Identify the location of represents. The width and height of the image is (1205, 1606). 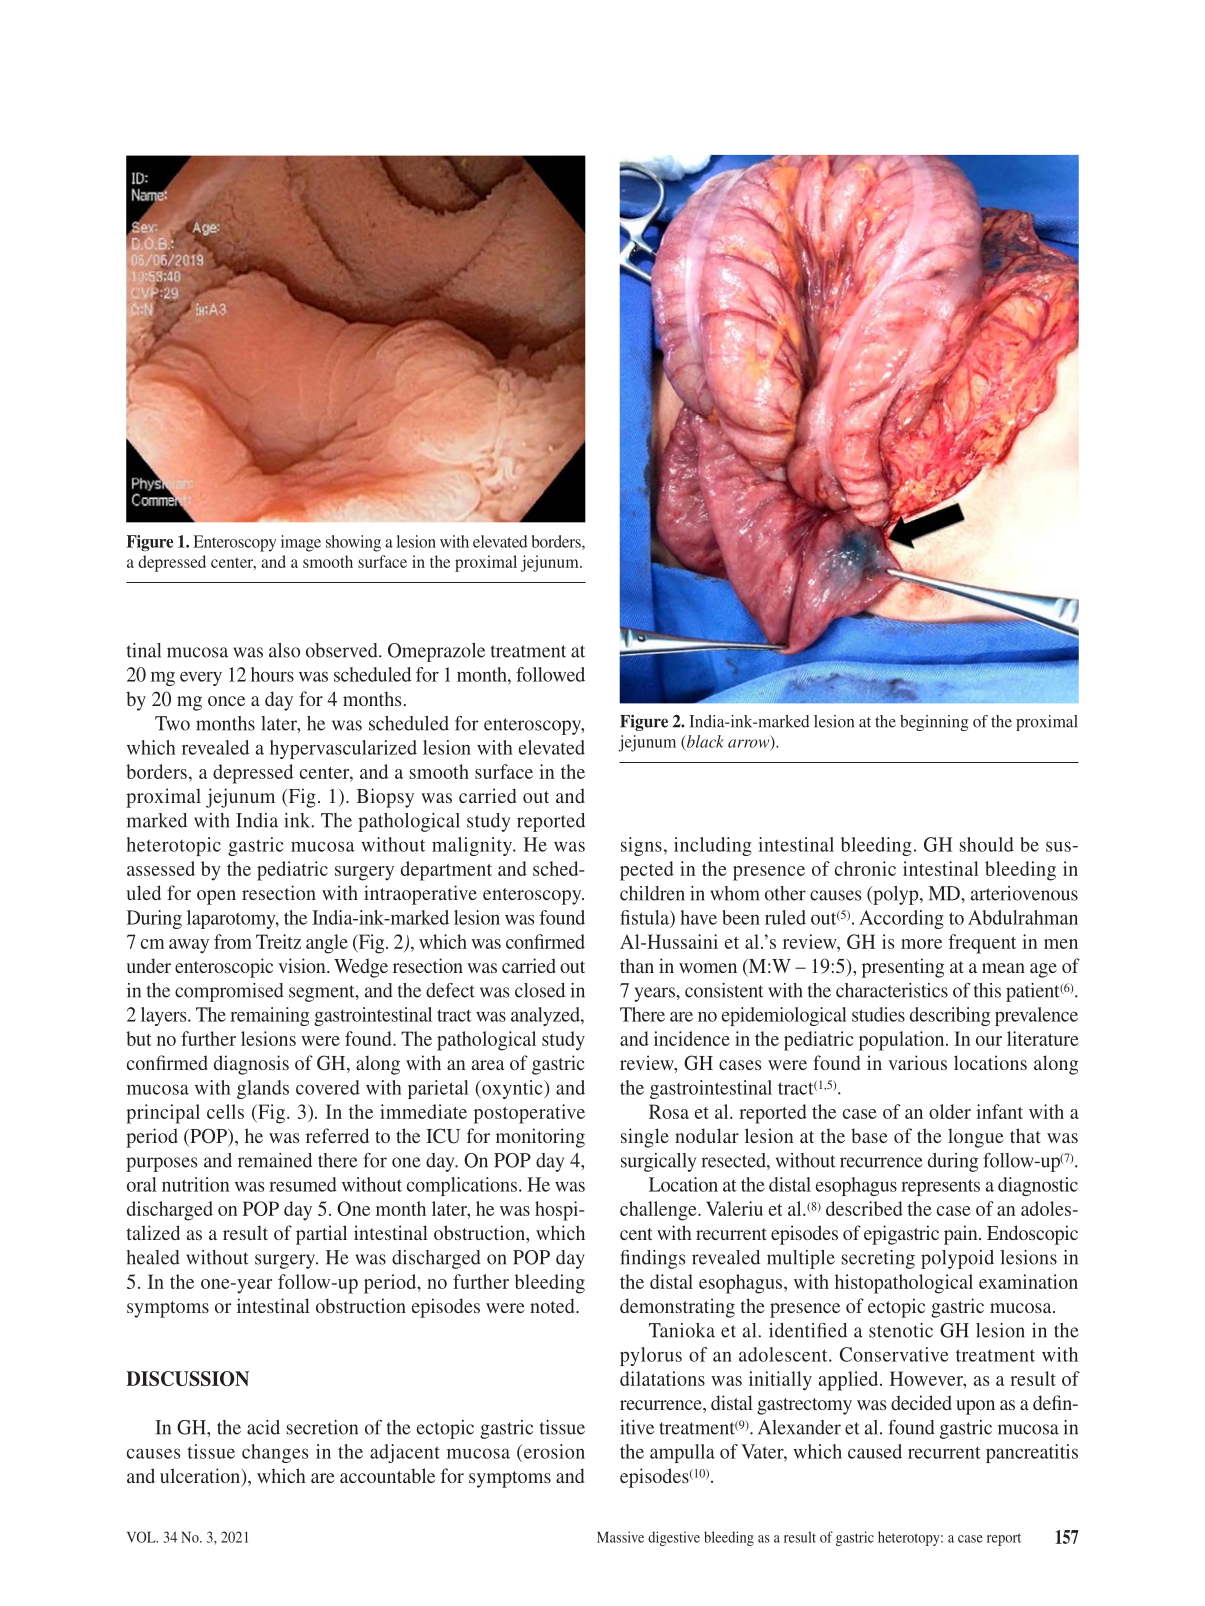
(940, 1187).
